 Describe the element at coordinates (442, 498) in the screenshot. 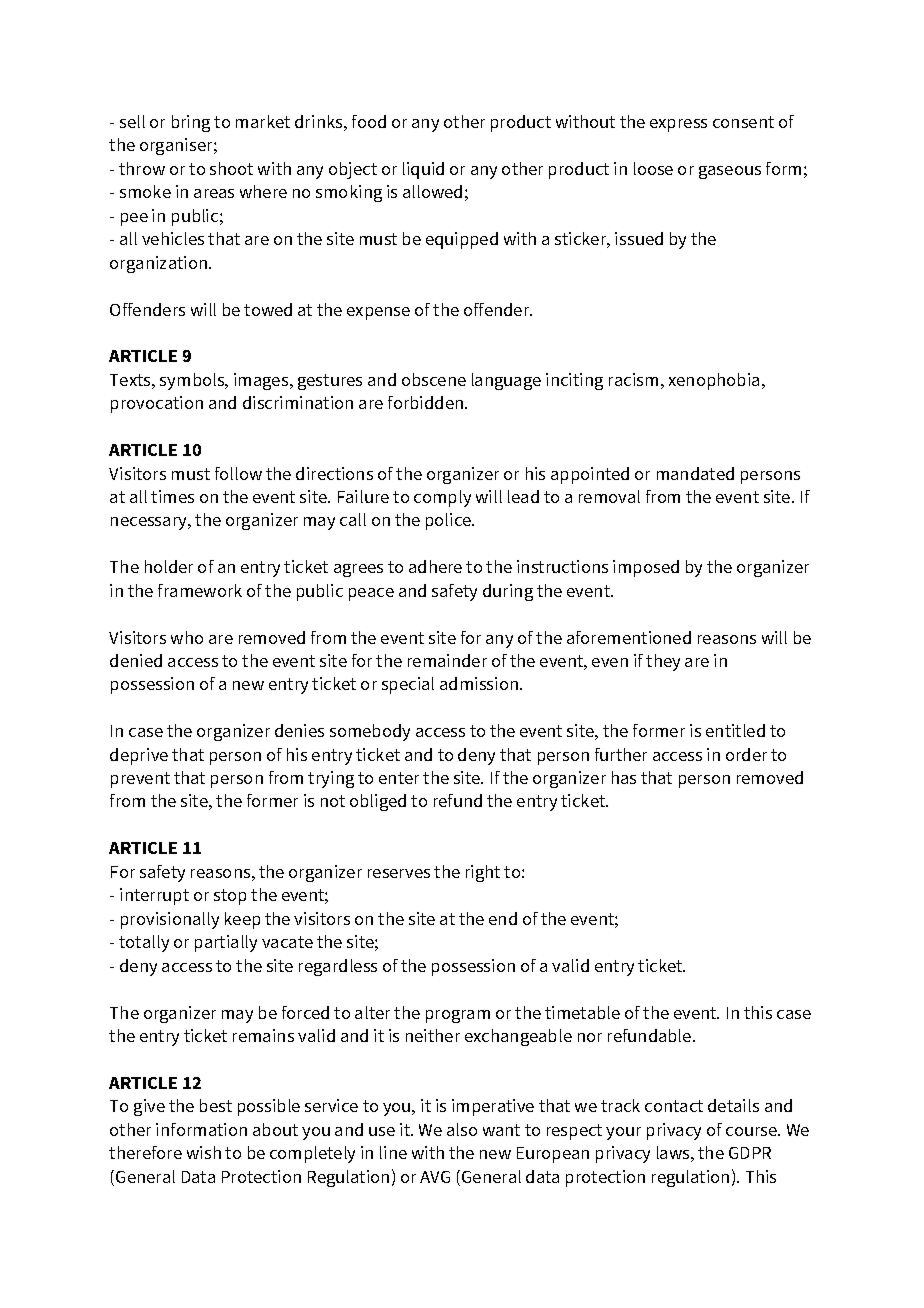

I see `comply` at that location.
